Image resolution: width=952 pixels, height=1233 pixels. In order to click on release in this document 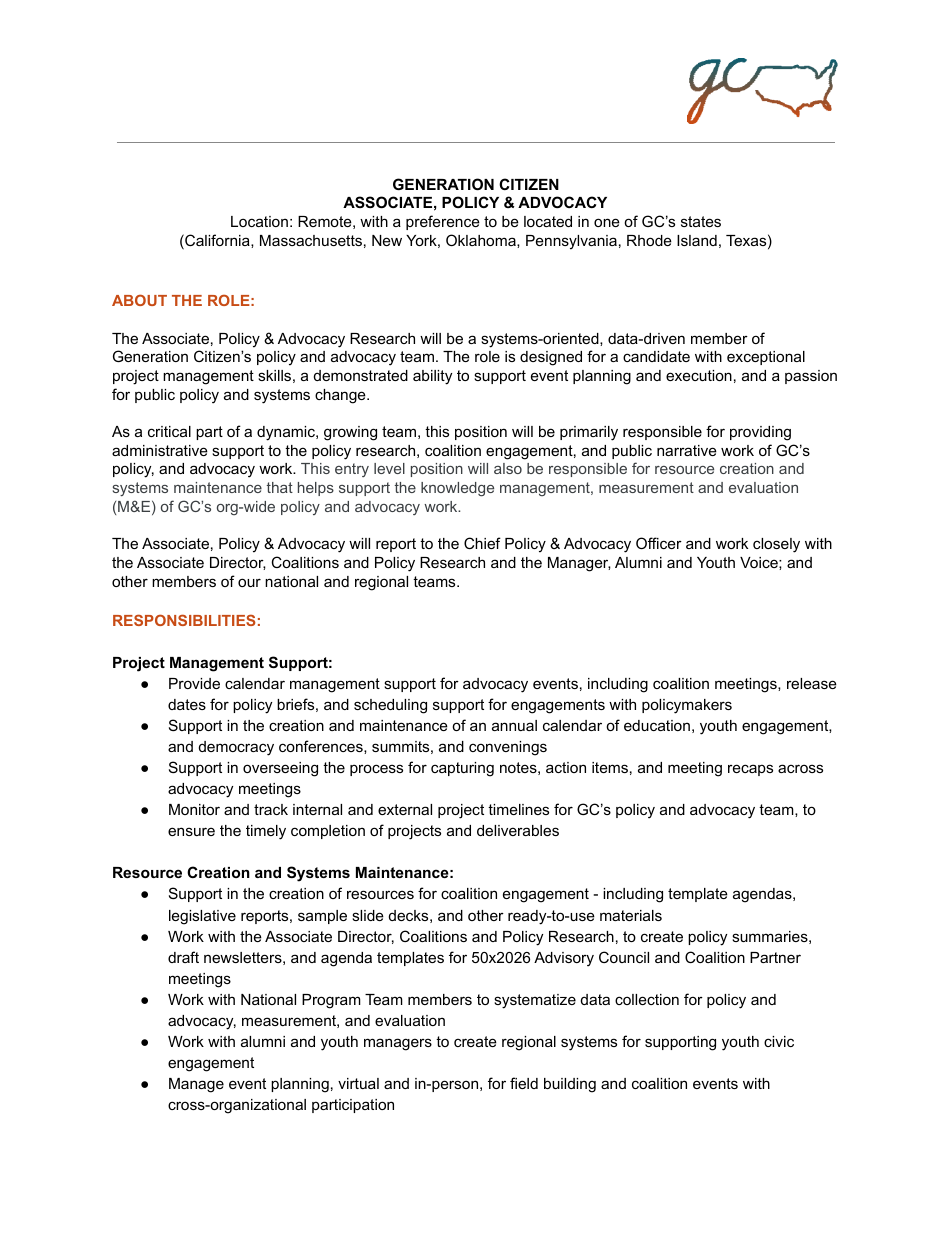, I will do `click(812, 683)`.
